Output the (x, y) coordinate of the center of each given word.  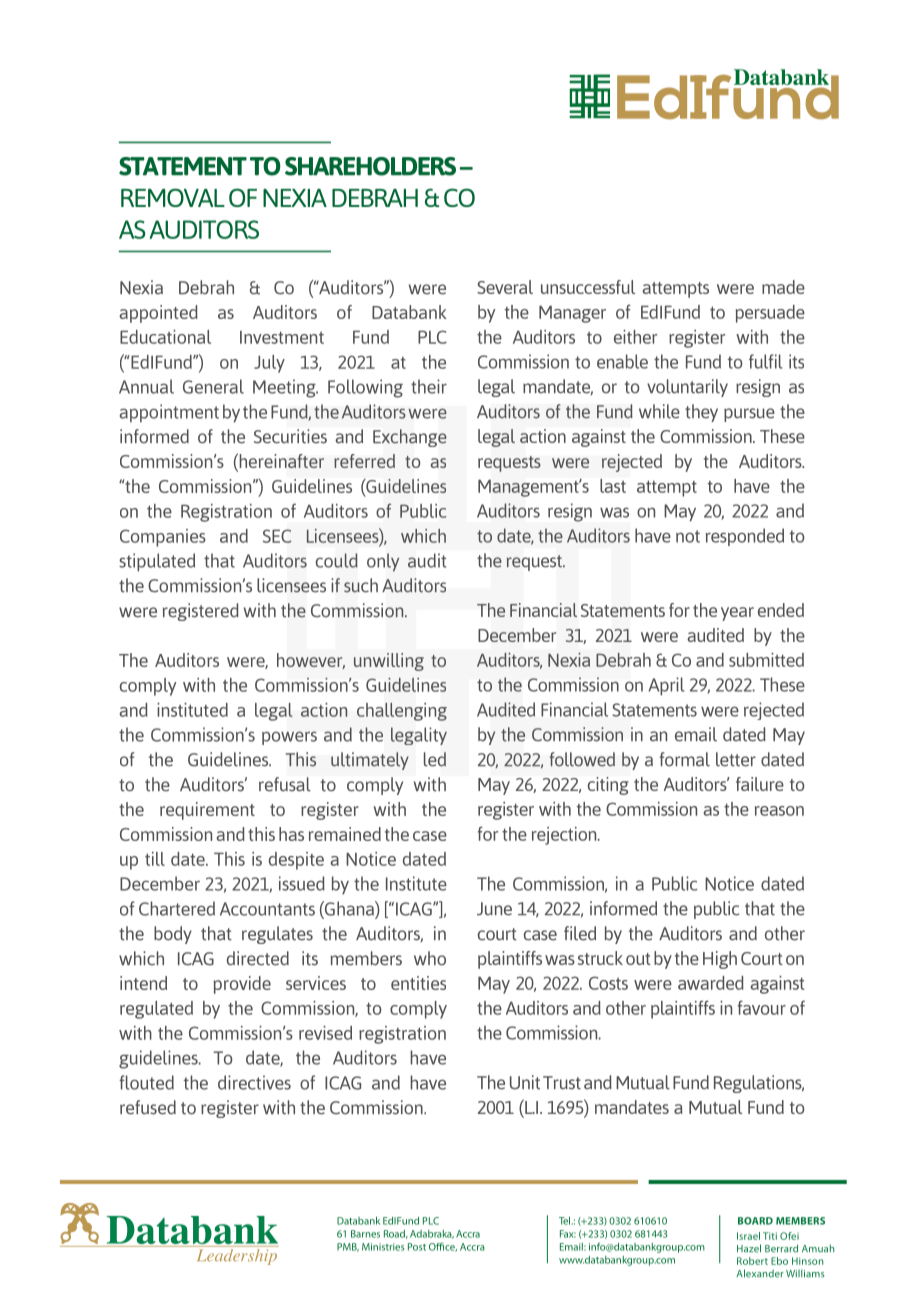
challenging (402, 712)
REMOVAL (173, 197)
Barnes (365, 1234)
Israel (748, 1236)
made (783, 287)
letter (736, 759)
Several (505, 287)
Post (417, 1247)
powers (289, 738)
